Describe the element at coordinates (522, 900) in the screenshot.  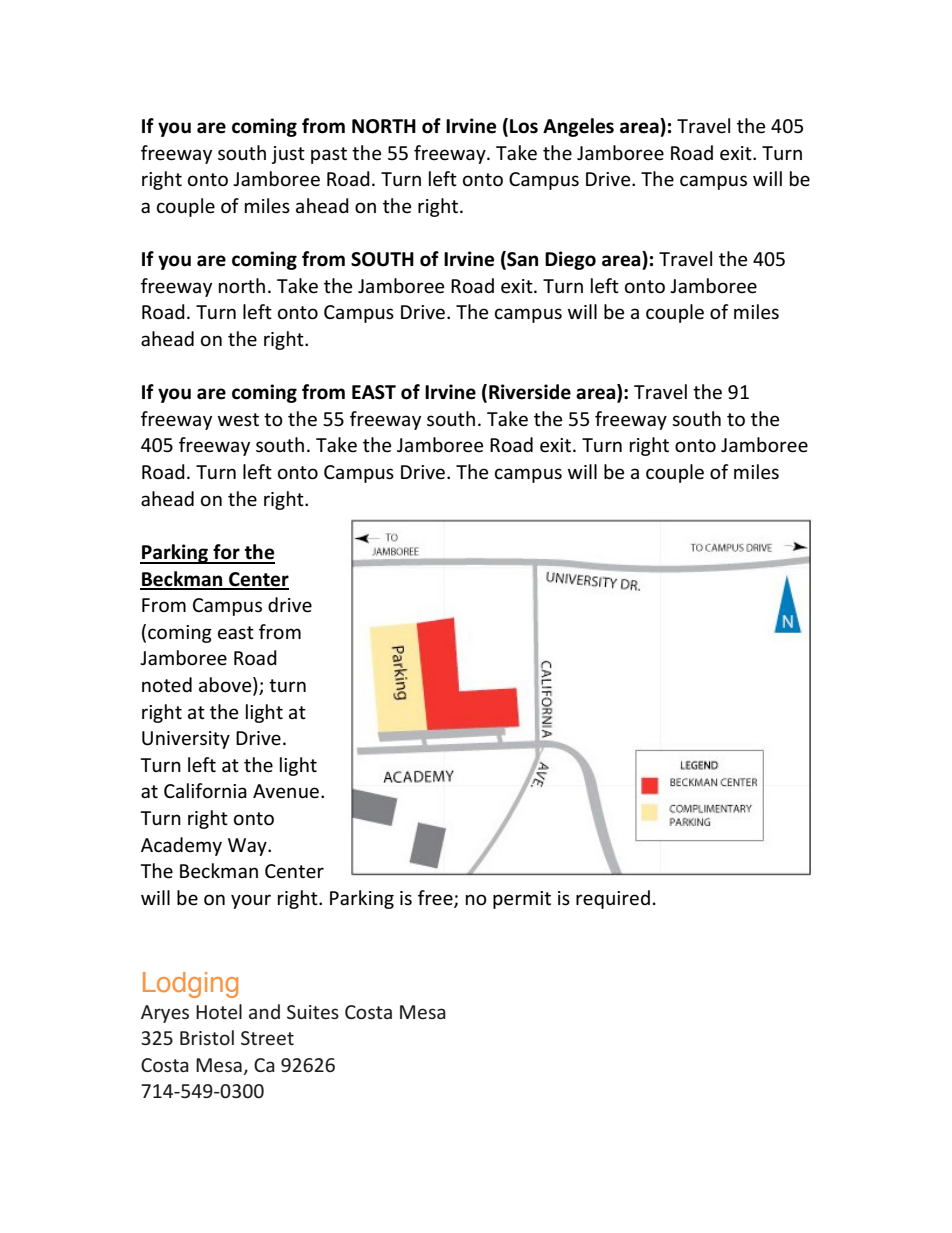
I see `permit` at that location.
